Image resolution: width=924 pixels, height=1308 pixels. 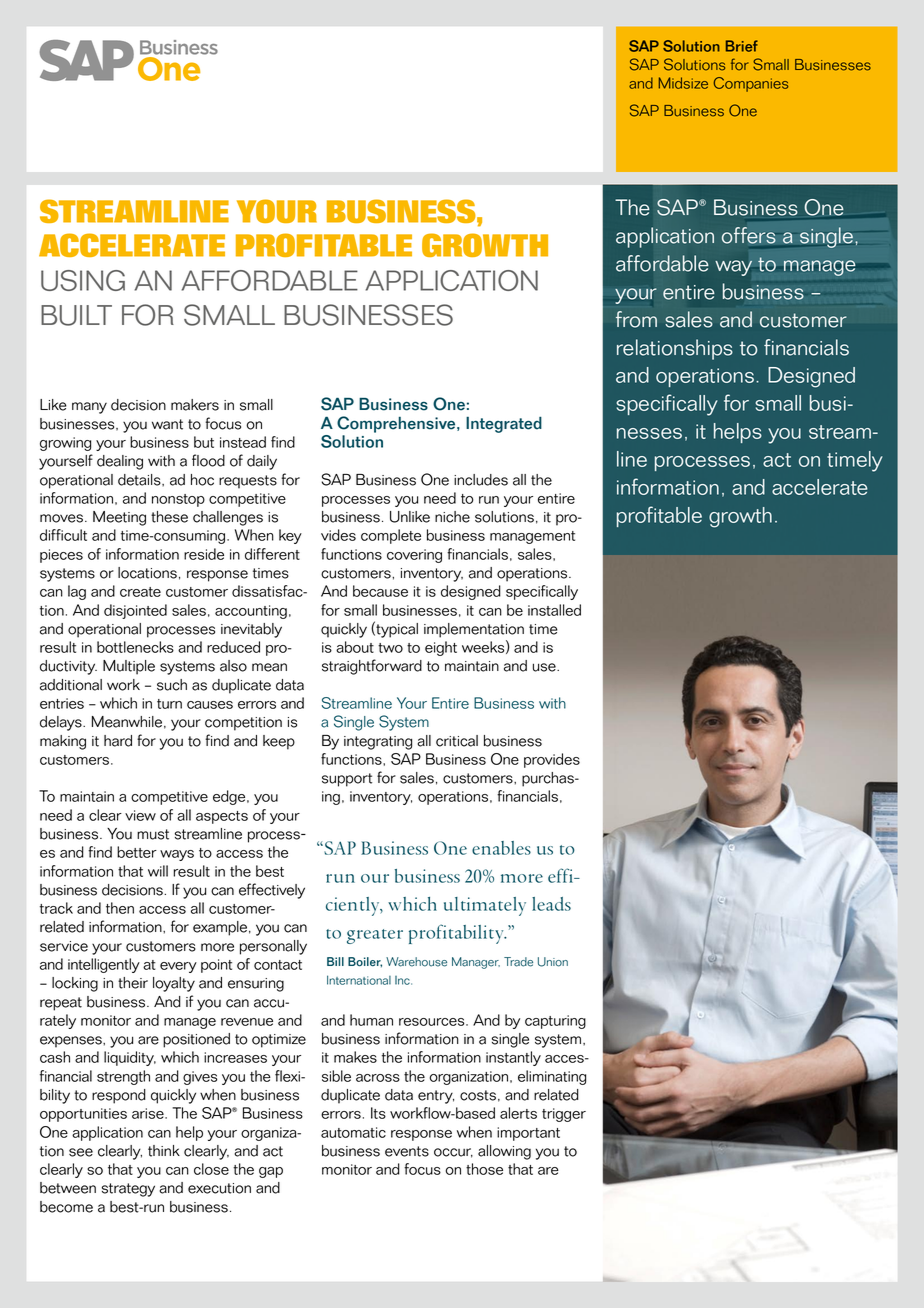 What do you see at coordinates (397, 424) in the screenshot?
I see `Comprehensive` at bounding box center [397, 424].
